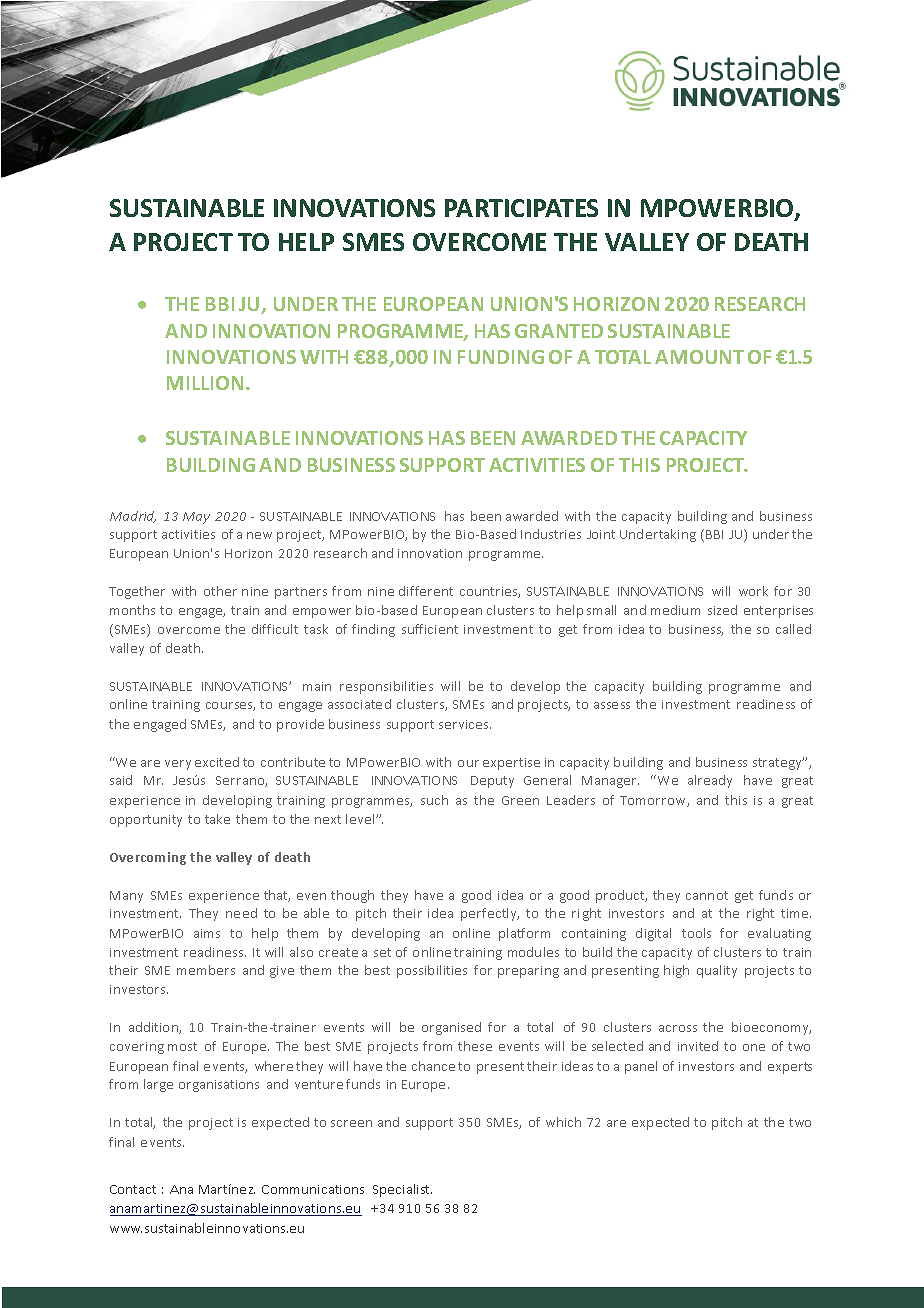  I want to click on aims, so click(207, 933).
